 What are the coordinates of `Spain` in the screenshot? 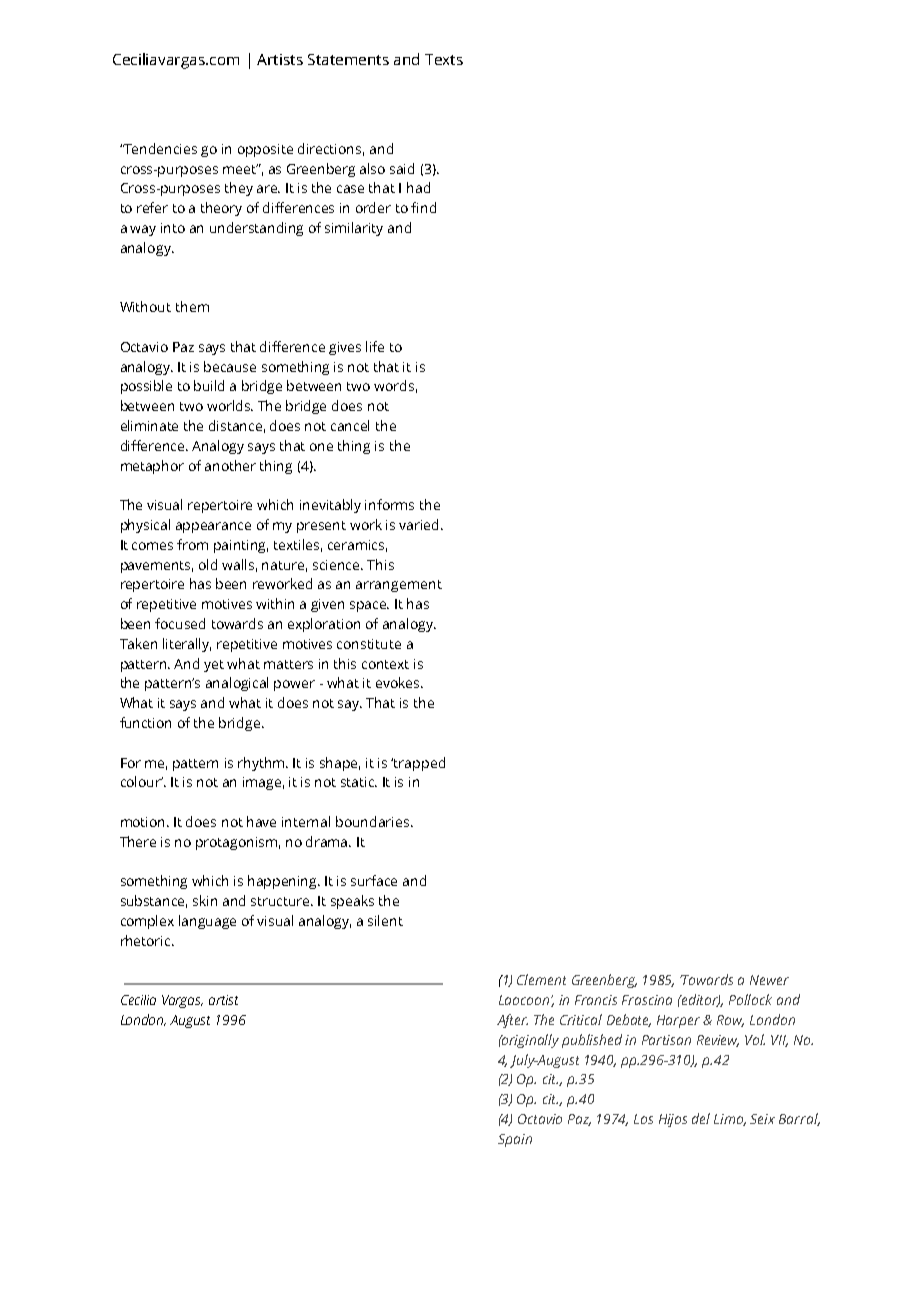 It's located at (515, 1140).
